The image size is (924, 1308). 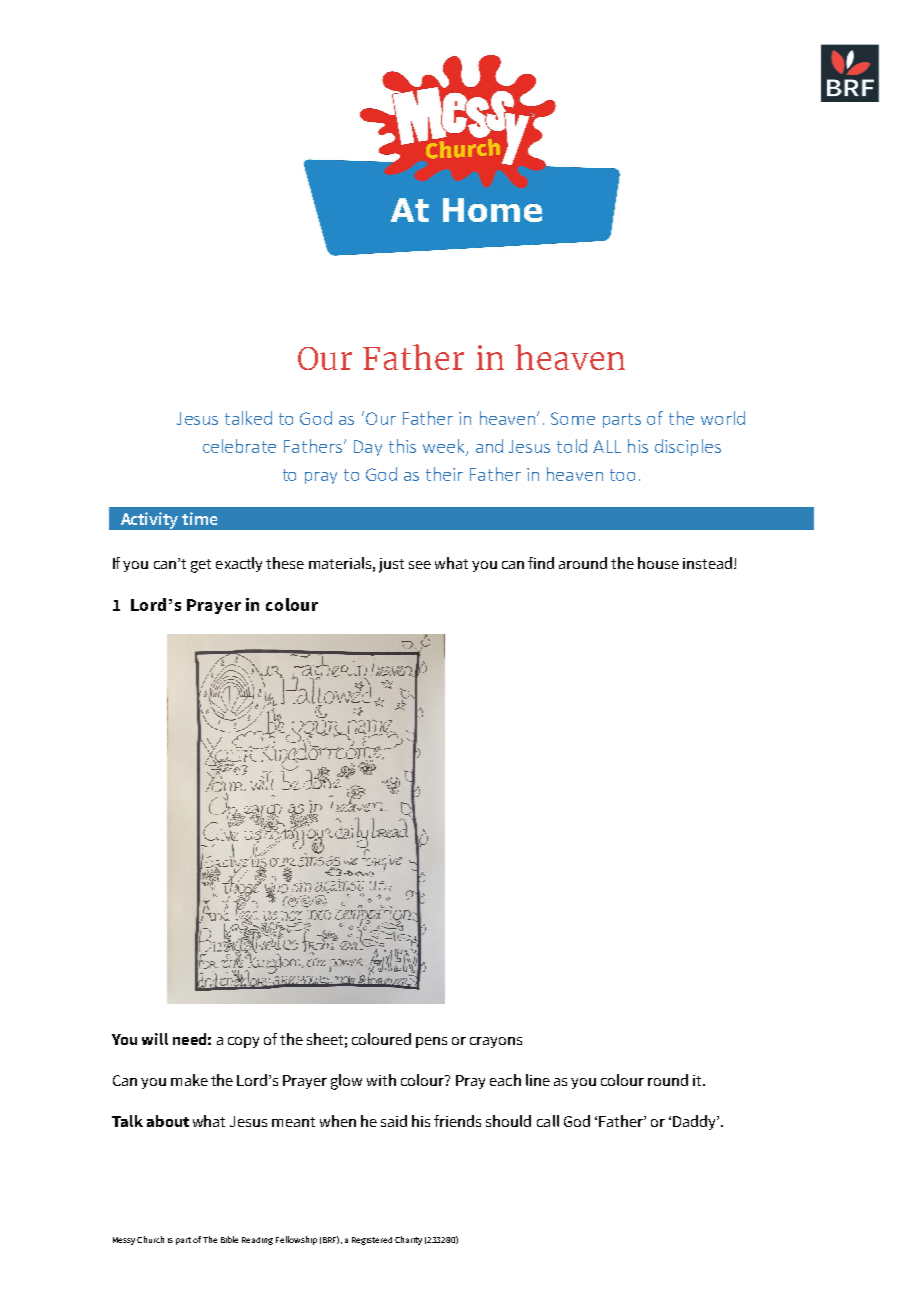 What do you see at coordinates (658, 563) in the document?
I see `house` at bounding box center [658, 563].
